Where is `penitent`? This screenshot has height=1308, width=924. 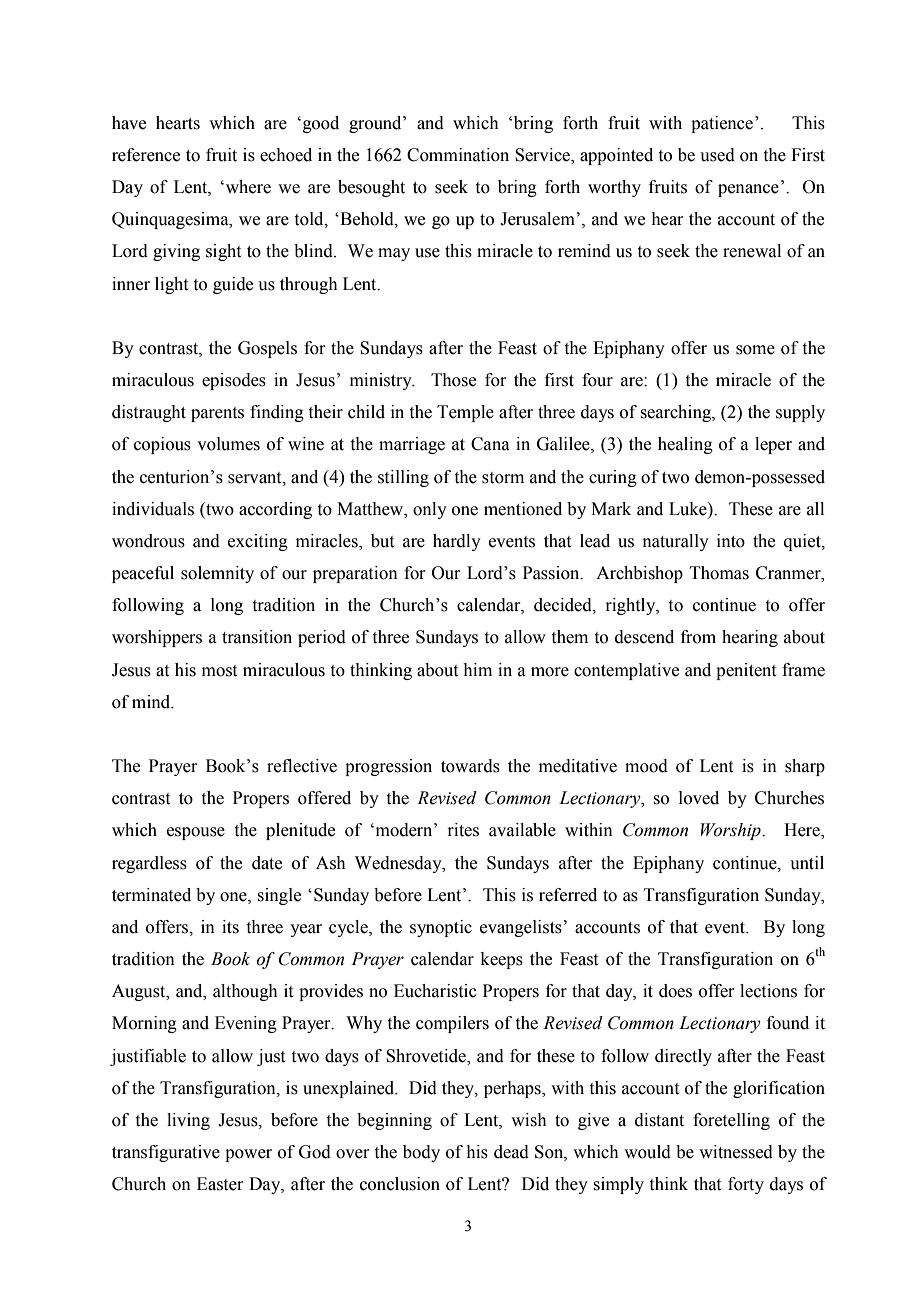 penitent is located at coordinates (746, 671).
